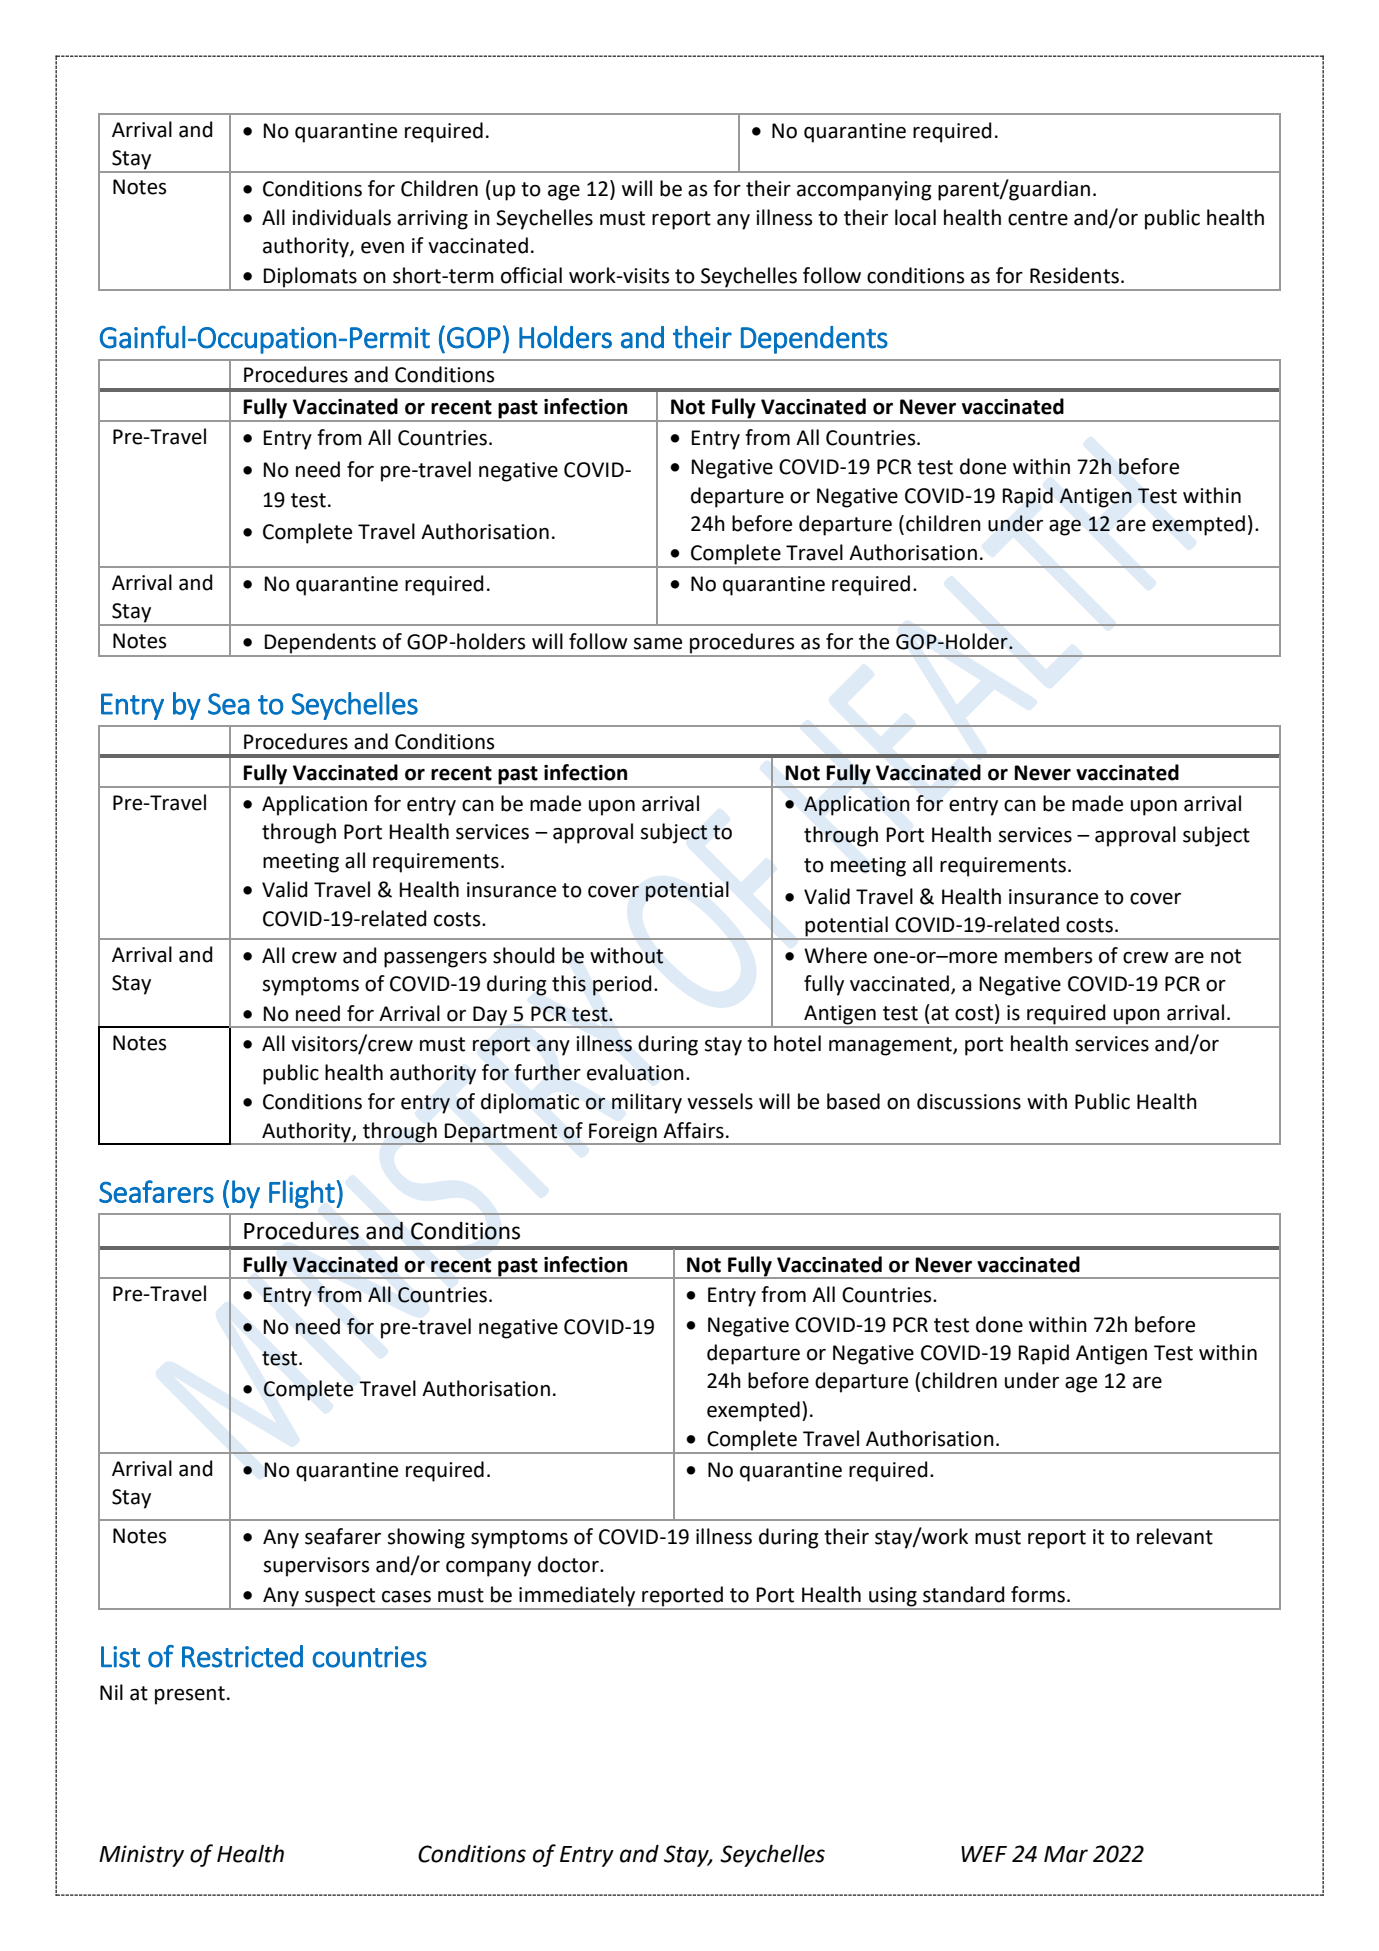 This document has height=1951, width=1379. What do you see at coordinates (635, 1072) in the document?
I see `evaluation` at bounding box center [635, 1072].
